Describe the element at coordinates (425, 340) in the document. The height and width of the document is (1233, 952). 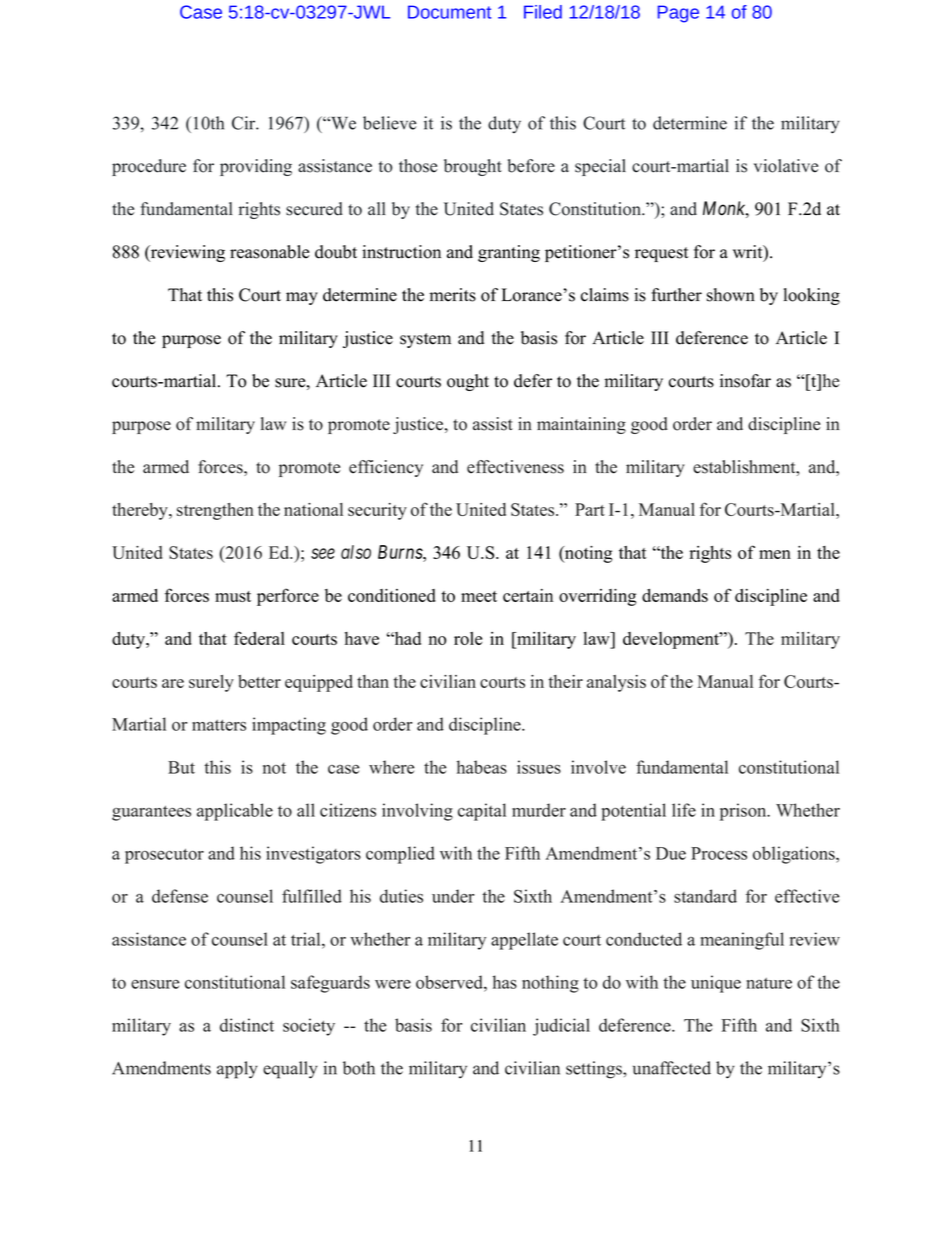
I see `system` at that location.
